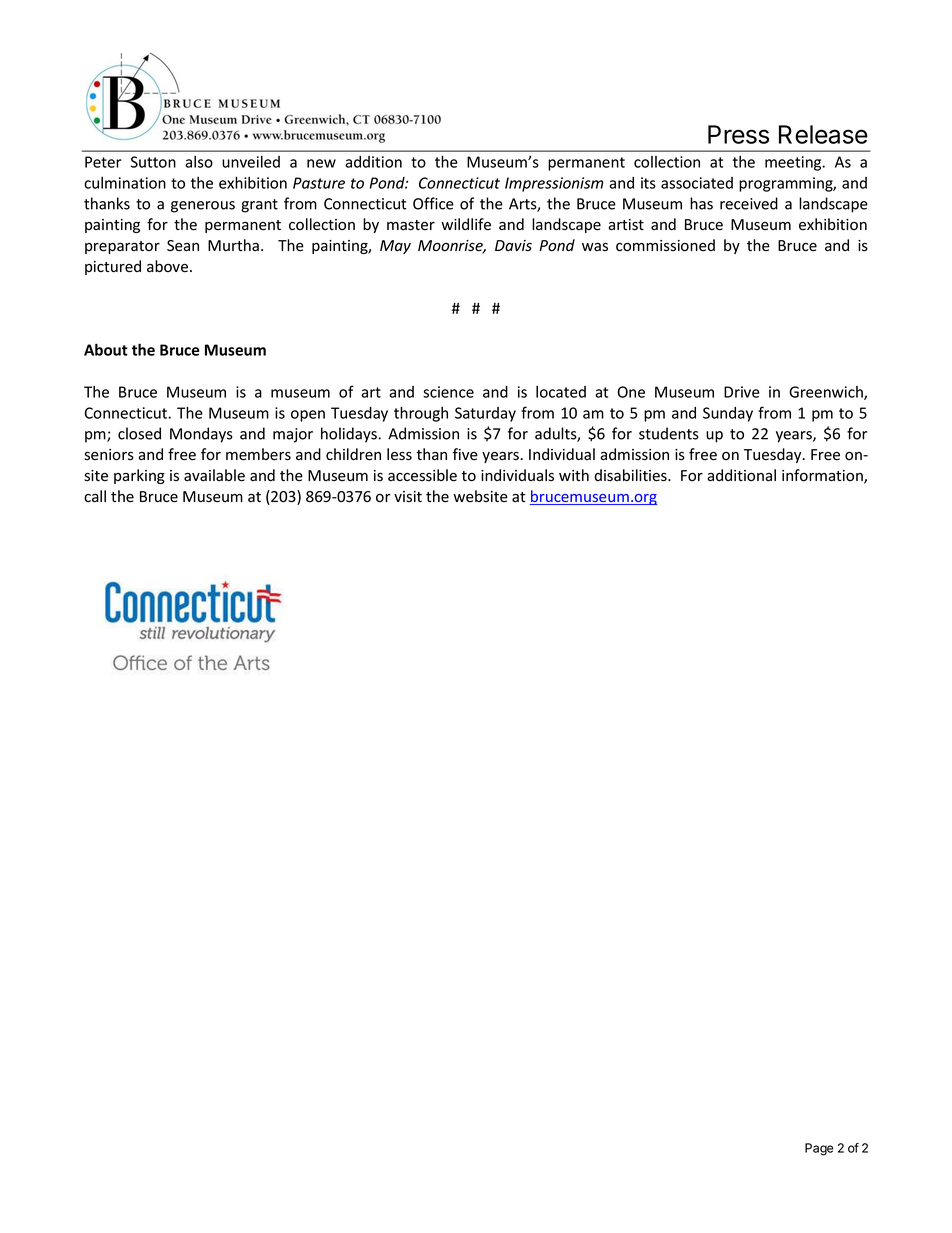  What do you see at coordinates (422, 475) in the screenshot?
I see `accessible` at bounding box center [422, 475].
